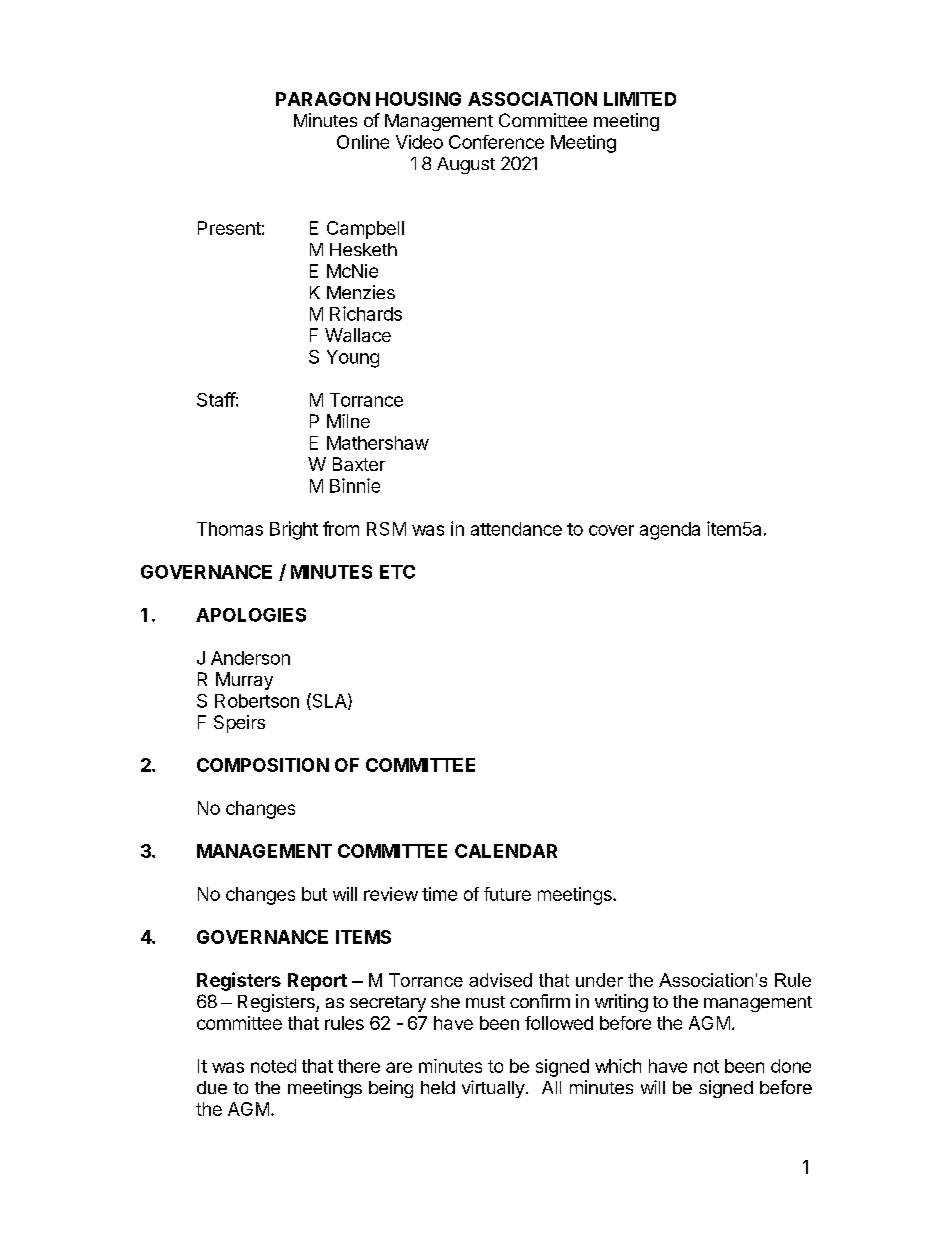 The width and height of the screenshot is (952, 1233). What do you see at coordinates (599, 980) in the screenshot?
I see `under` at bounding box center [599, 980].
